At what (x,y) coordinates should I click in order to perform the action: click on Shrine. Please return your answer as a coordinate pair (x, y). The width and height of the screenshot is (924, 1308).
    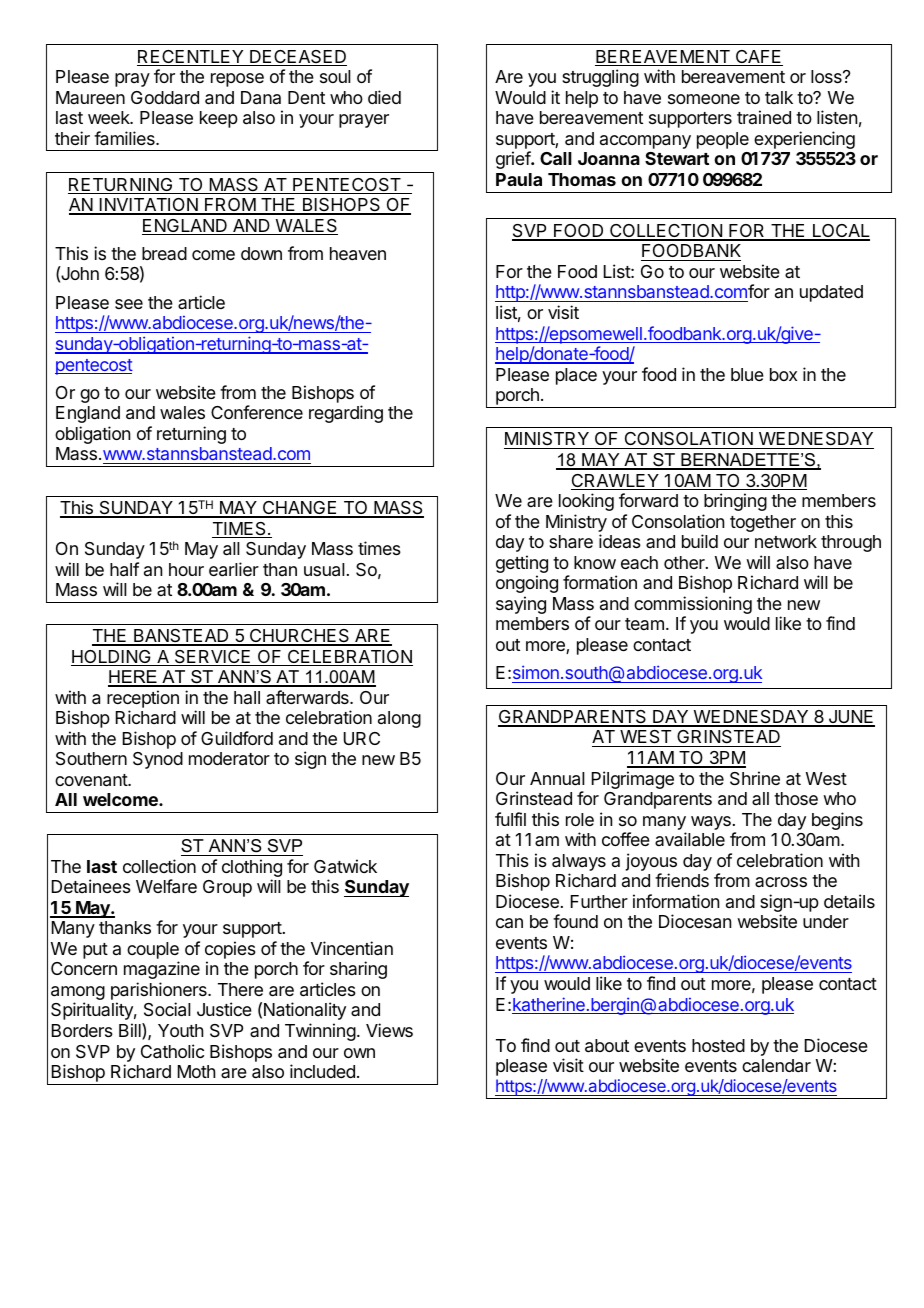
    Looking at the image, I should click on (755, 778).
